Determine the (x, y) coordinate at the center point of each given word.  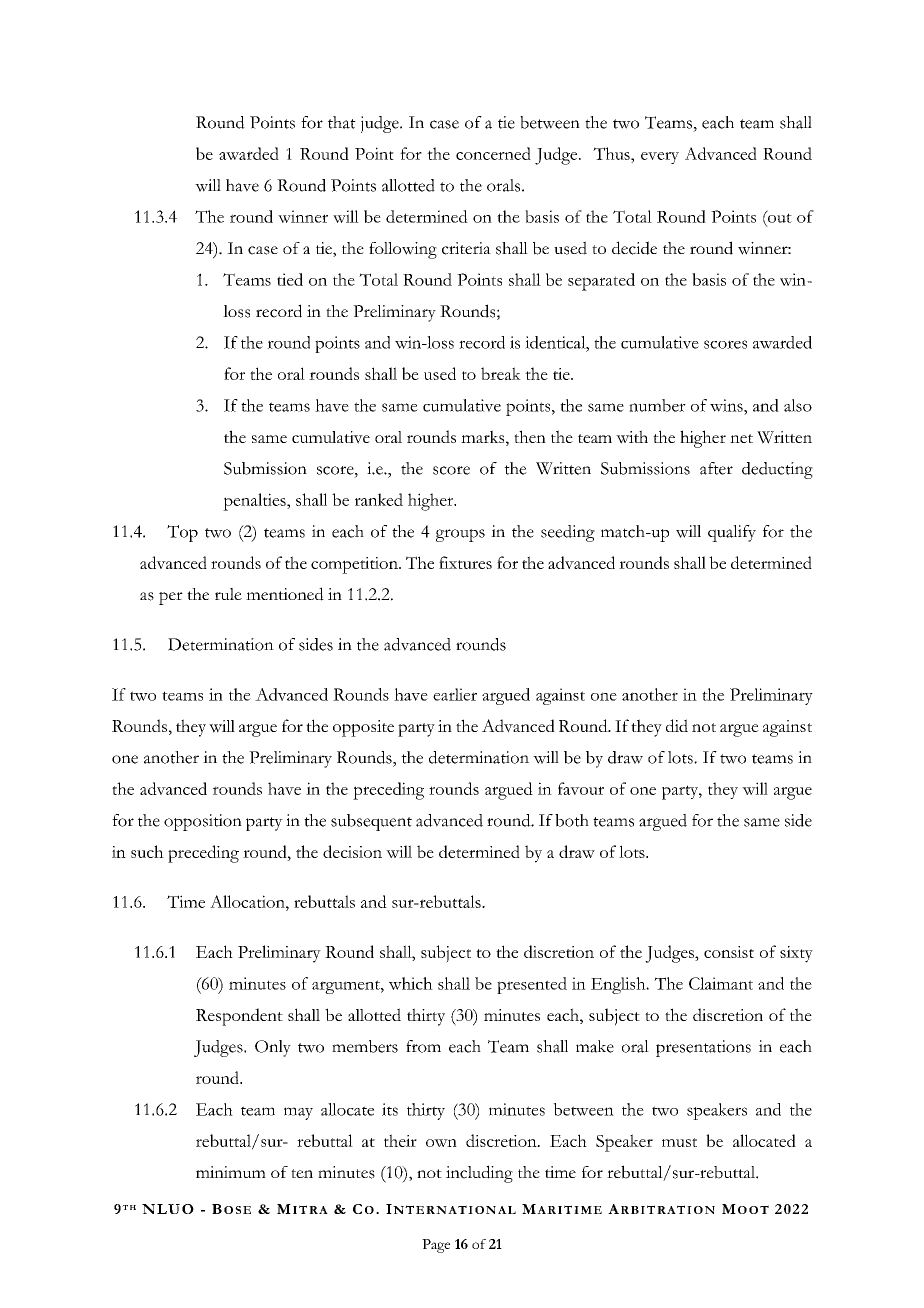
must (679, 1142)
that (342, 122)
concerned (493, 153)
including (479, 1174)
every (660, 158)
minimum (231, 1172)
